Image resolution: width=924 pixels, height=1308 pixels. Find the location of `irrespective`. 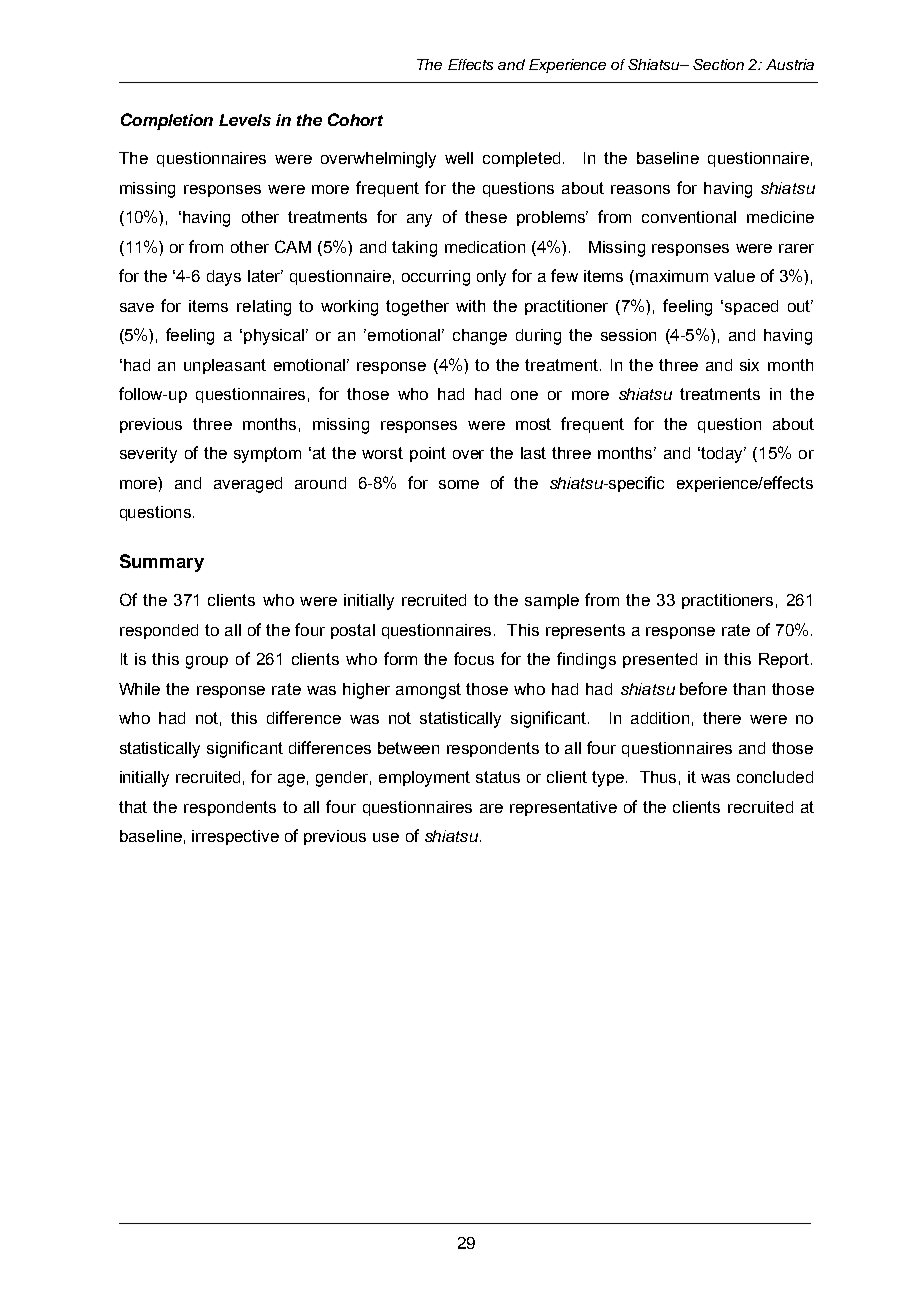

irrespective is located at coordinates (235, 837).
